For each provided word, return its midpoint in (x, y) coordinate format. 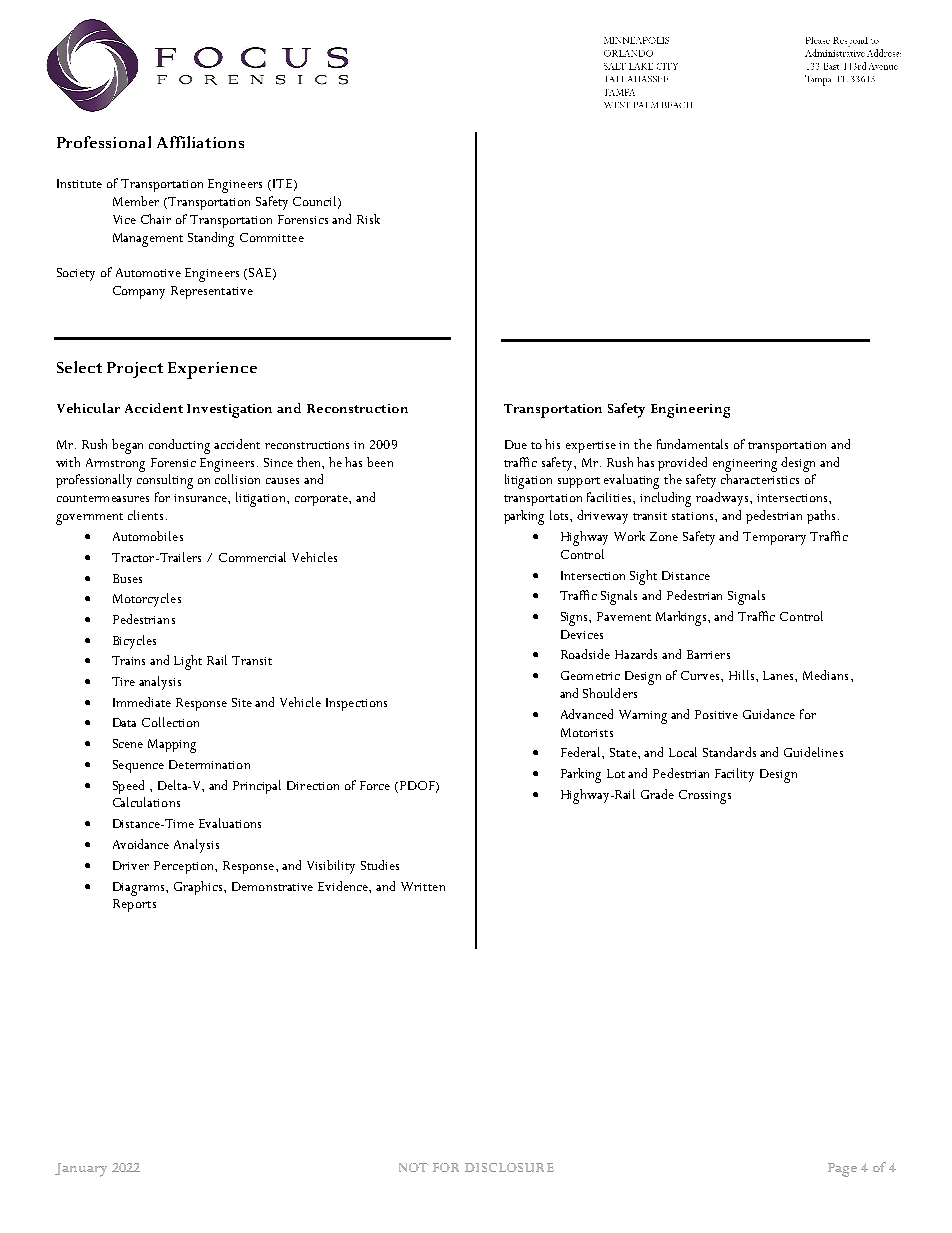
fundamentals (692, 444)
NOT (413, 1167)
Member (136, 201)
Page (842, 1170)
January (81, 1170)
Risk (368, 219)
